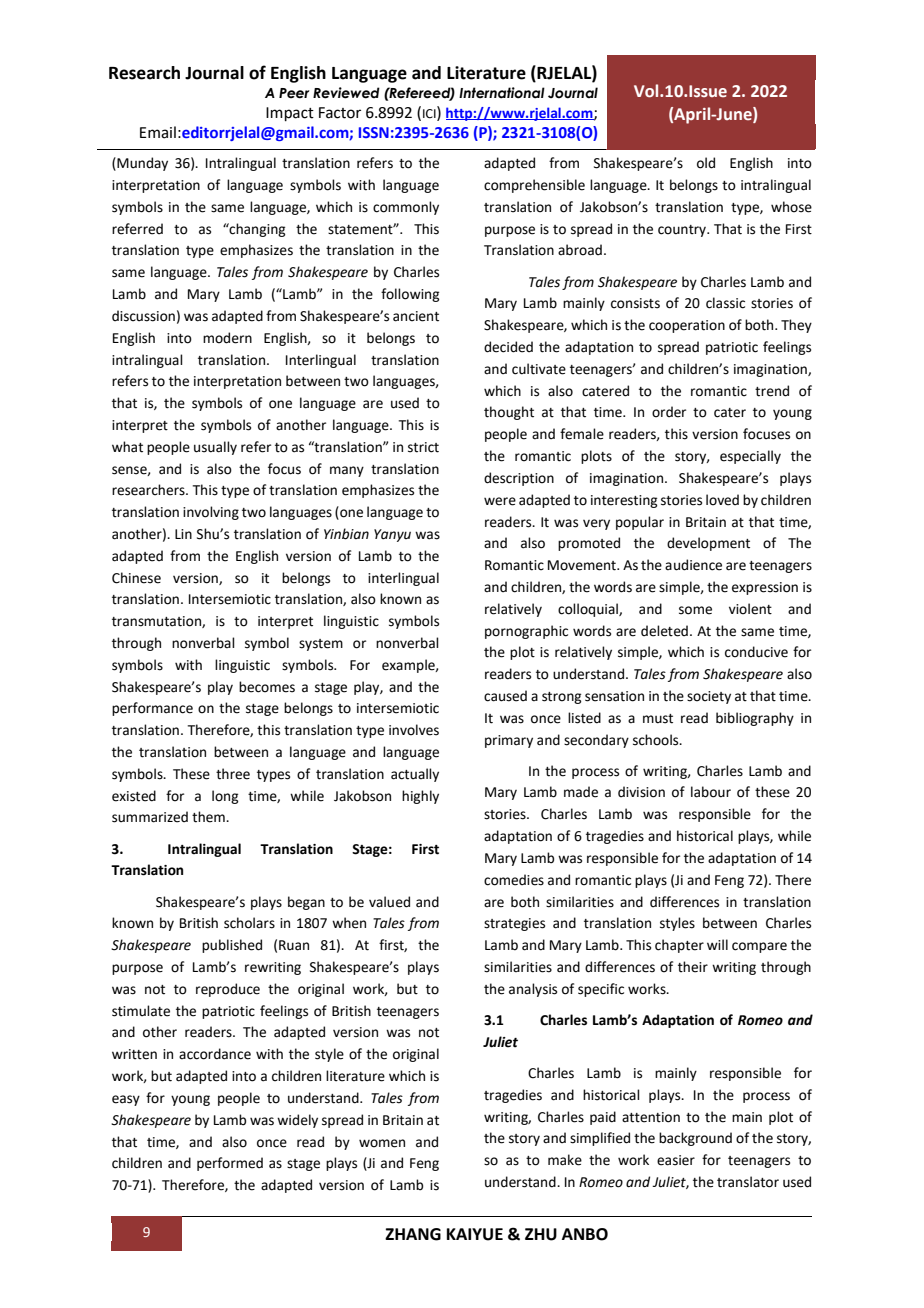 The height and width of the document is (1308, 924). Describe the element at coordinates (413, 1234) in the document. I see `ZHANG` at that location.
